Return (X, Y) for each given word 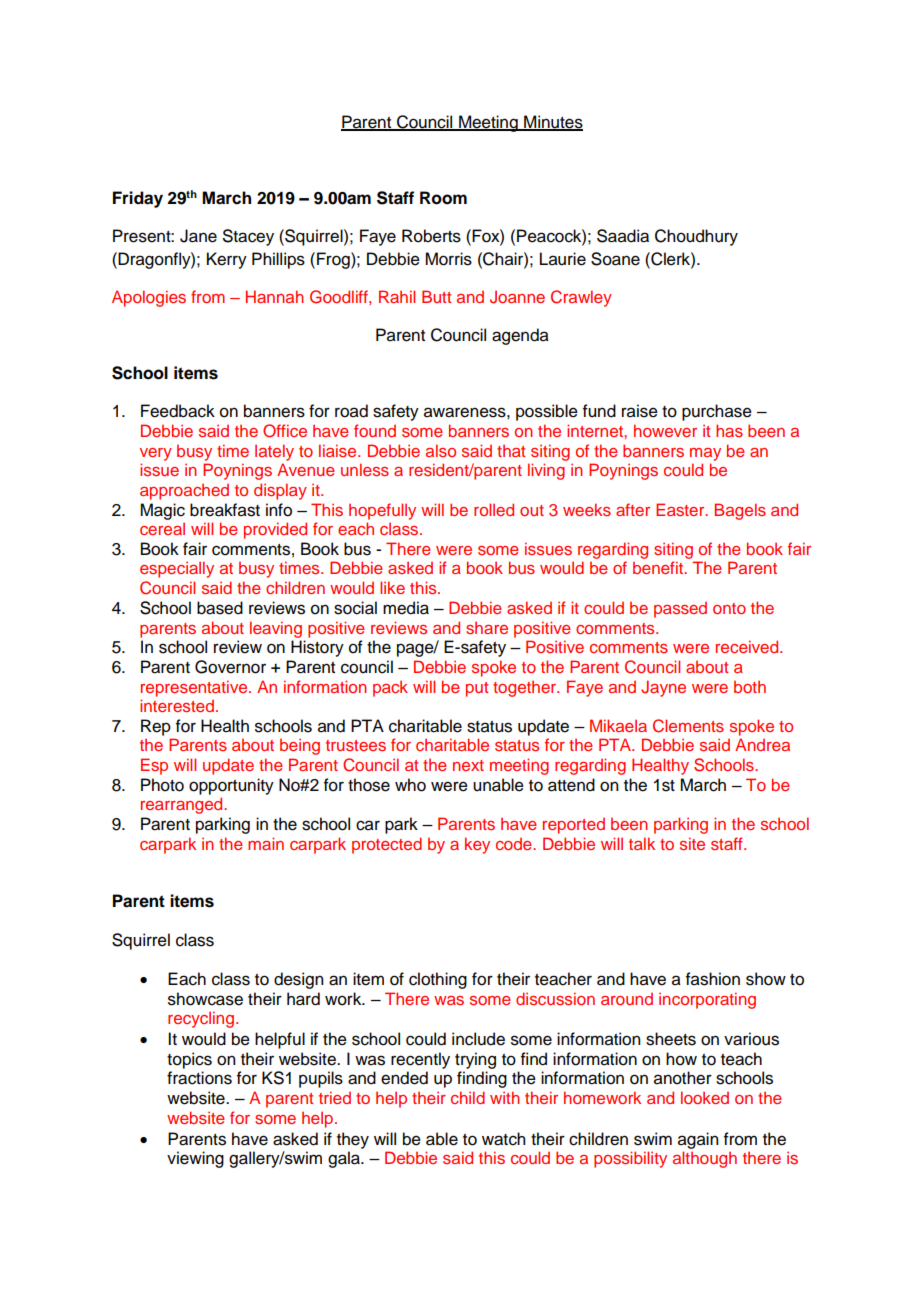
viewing (195, 1159)
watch (503, 1139)
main (266, 843)
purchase (717, 412)
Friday (138, 199)
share (487, 628)
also (441, 450)
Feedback (178, 411)
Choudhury (696, 237)
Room (443, 198)
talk (642, 843)
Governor (230, 667)
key (477, 845)
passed (680, 610)
